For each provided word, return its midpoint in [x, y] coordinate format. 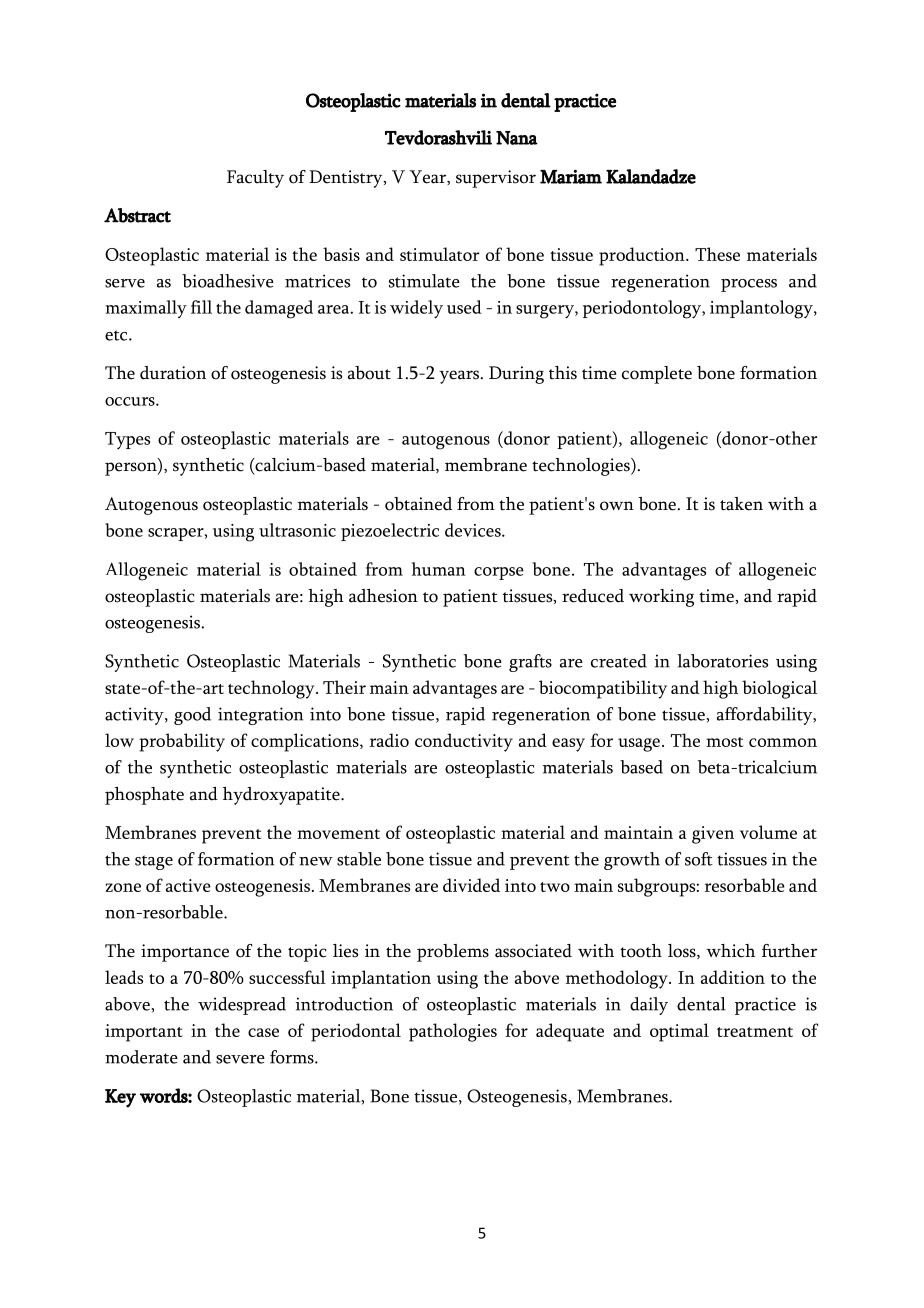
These [717, 254]
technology [272, 689]
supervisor [496, 179]
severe [240, 1059]
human [439, 569]
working [661, 598]
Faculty [255, 179]
